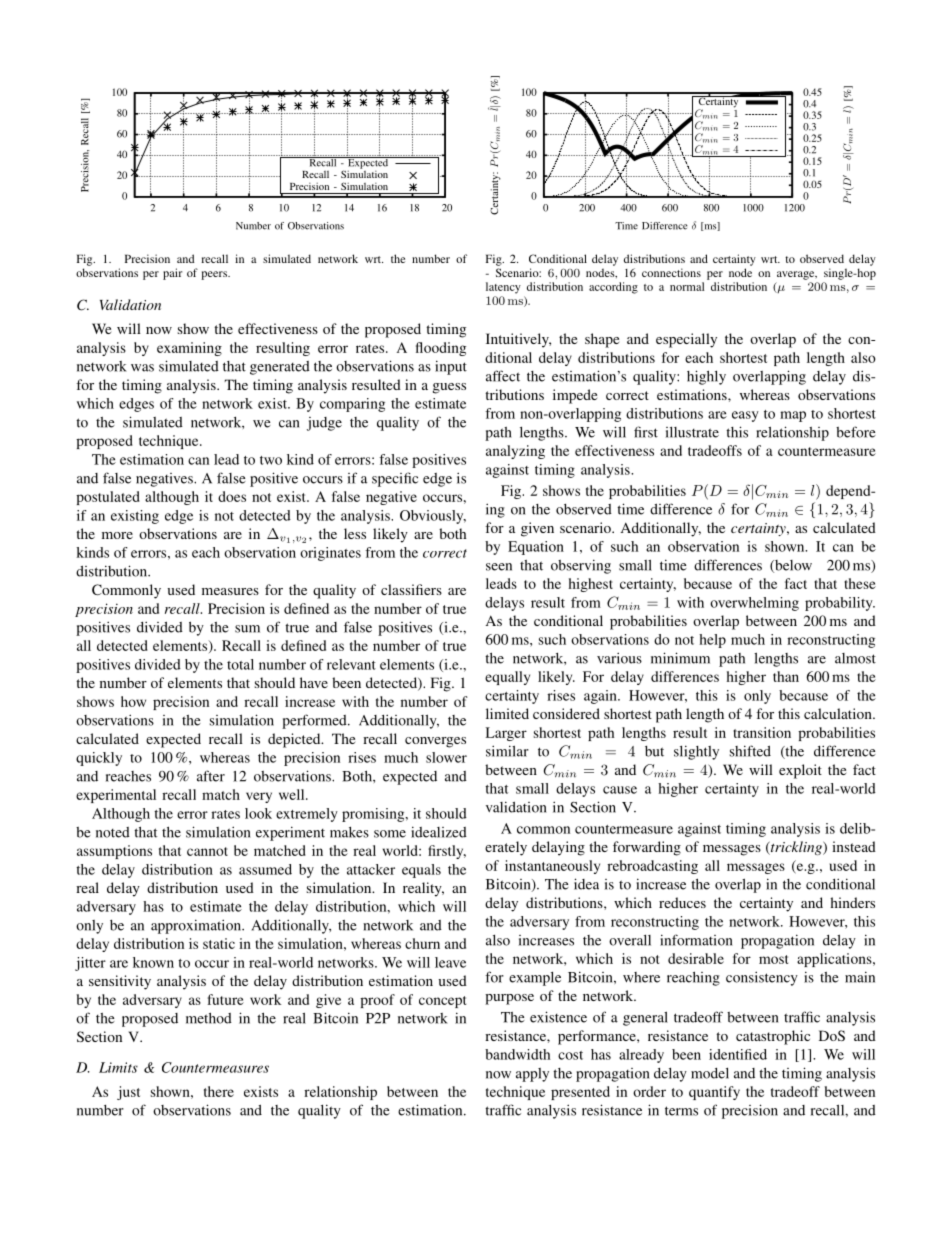  I want to click on overwhelming, so click(754, 604).
